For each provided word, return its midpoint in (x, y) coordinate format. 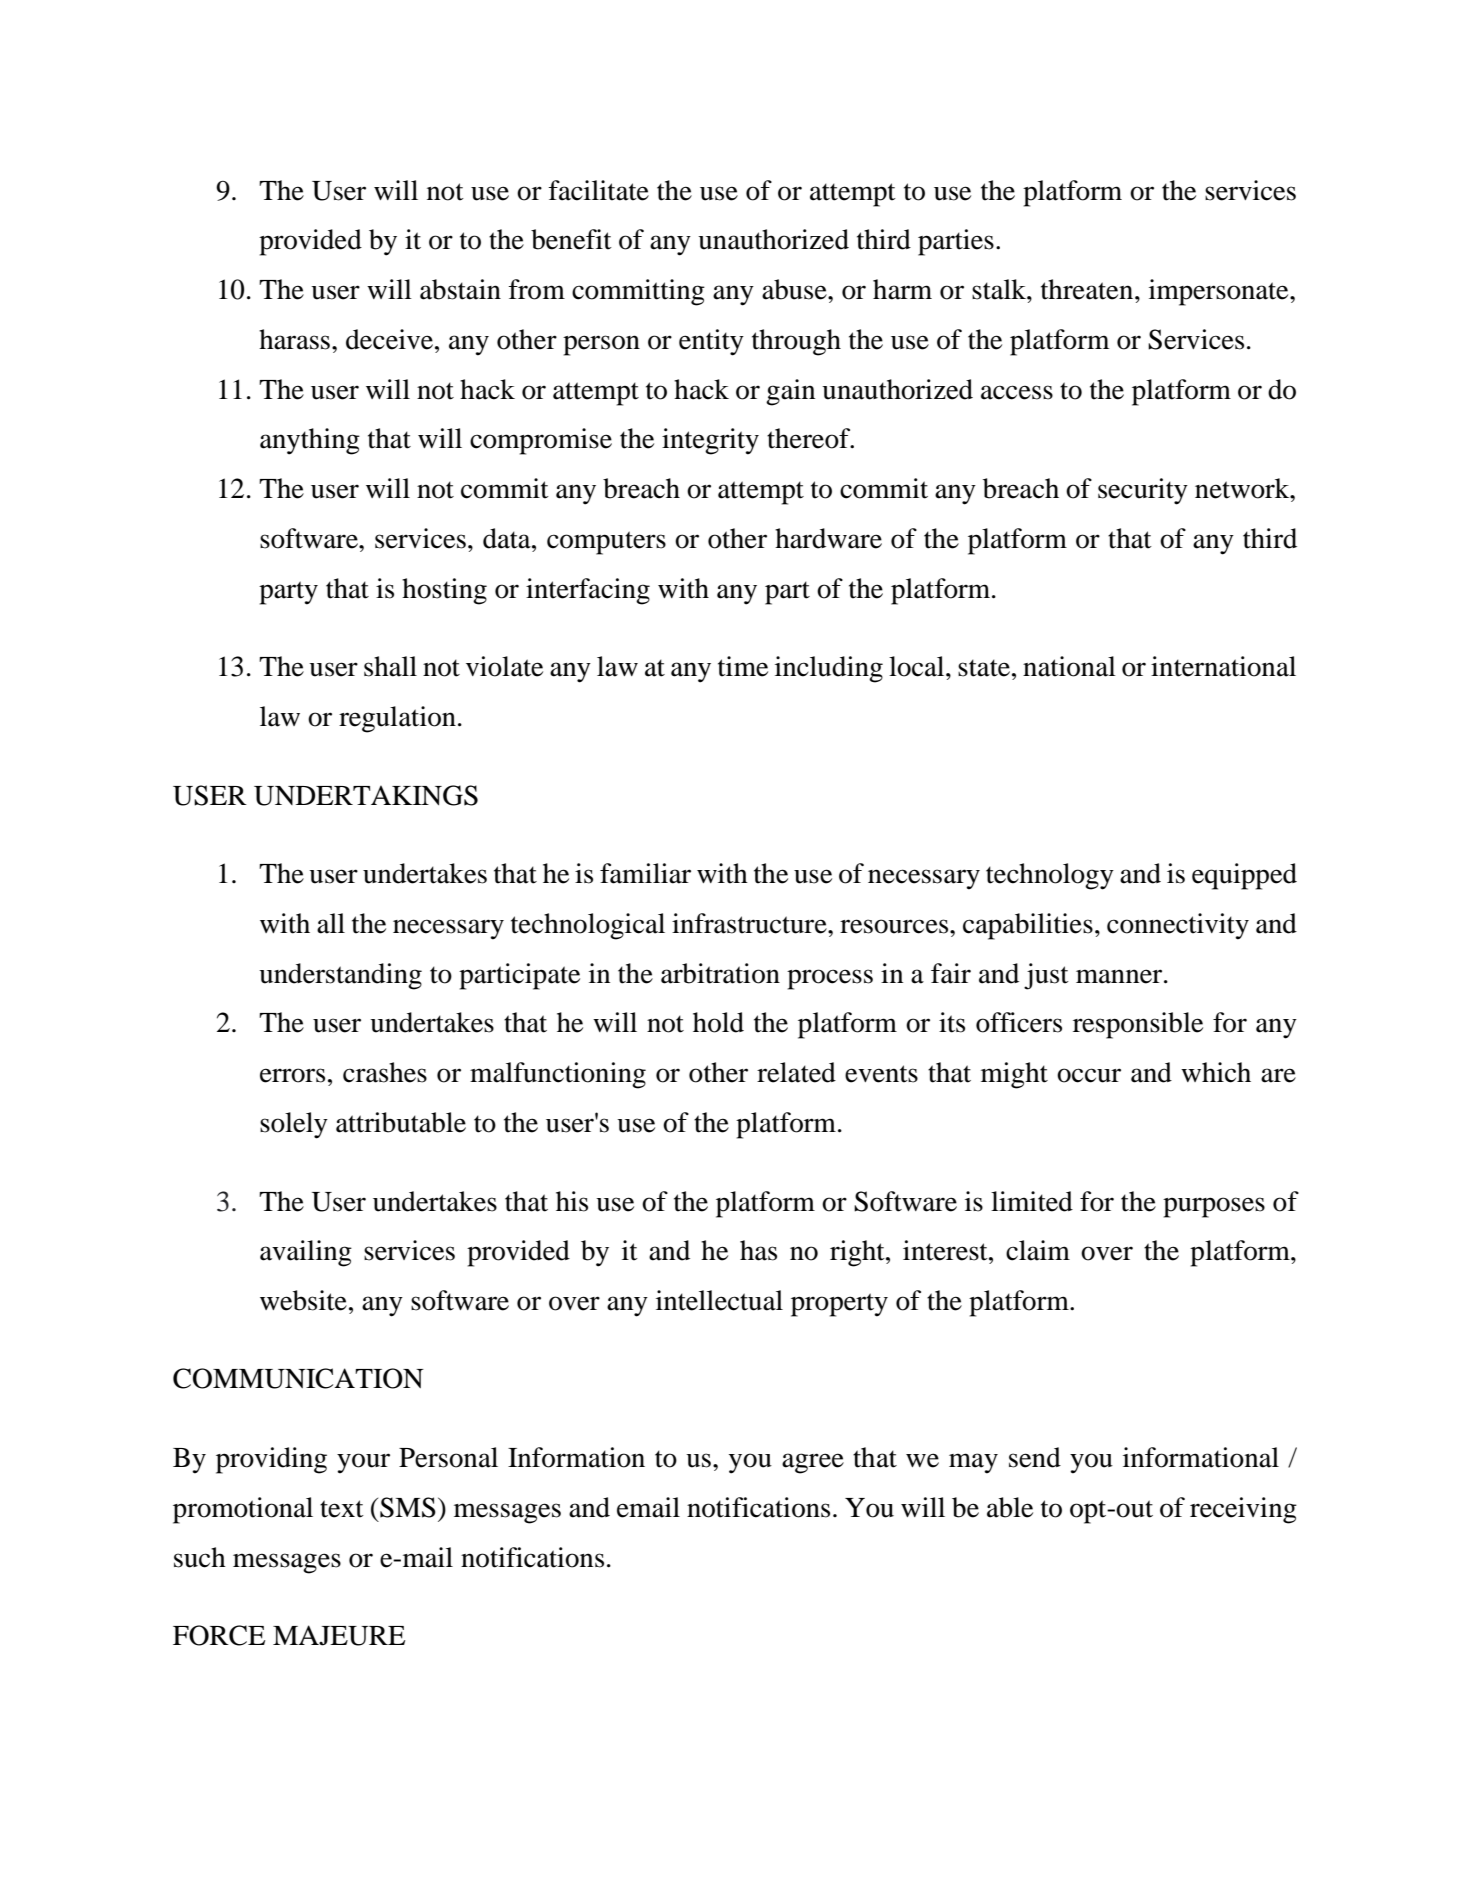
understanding (340, 976)
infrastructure (750, 923)
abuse (795, 289)
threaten (1088, 289)
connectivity (1178, 926)
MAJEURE (339, 1635)
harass (294, 339)
